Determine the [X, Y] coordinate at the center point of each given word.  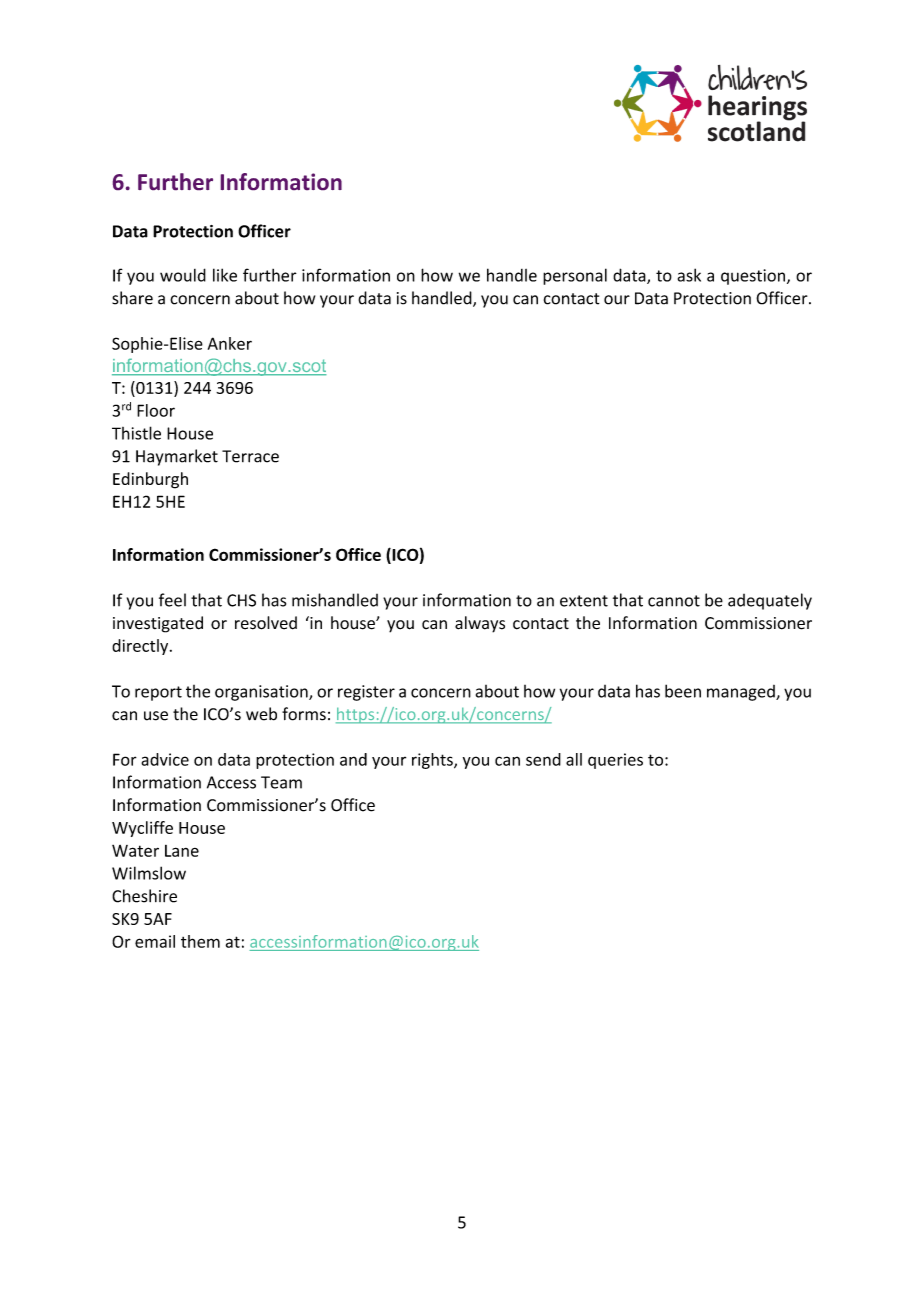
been [683, 691]
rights [433, 761]
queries [615, 761]
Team [281, 782]
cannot [674, 601]
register [366, 693]
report [158, 693]
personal [575, 276]
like [225, 275]
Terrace [250, 456]
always [480, 624]
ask [689, 275]
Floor [156, 410]
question [753, 277]
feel [172, 600]
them [200, 941]
